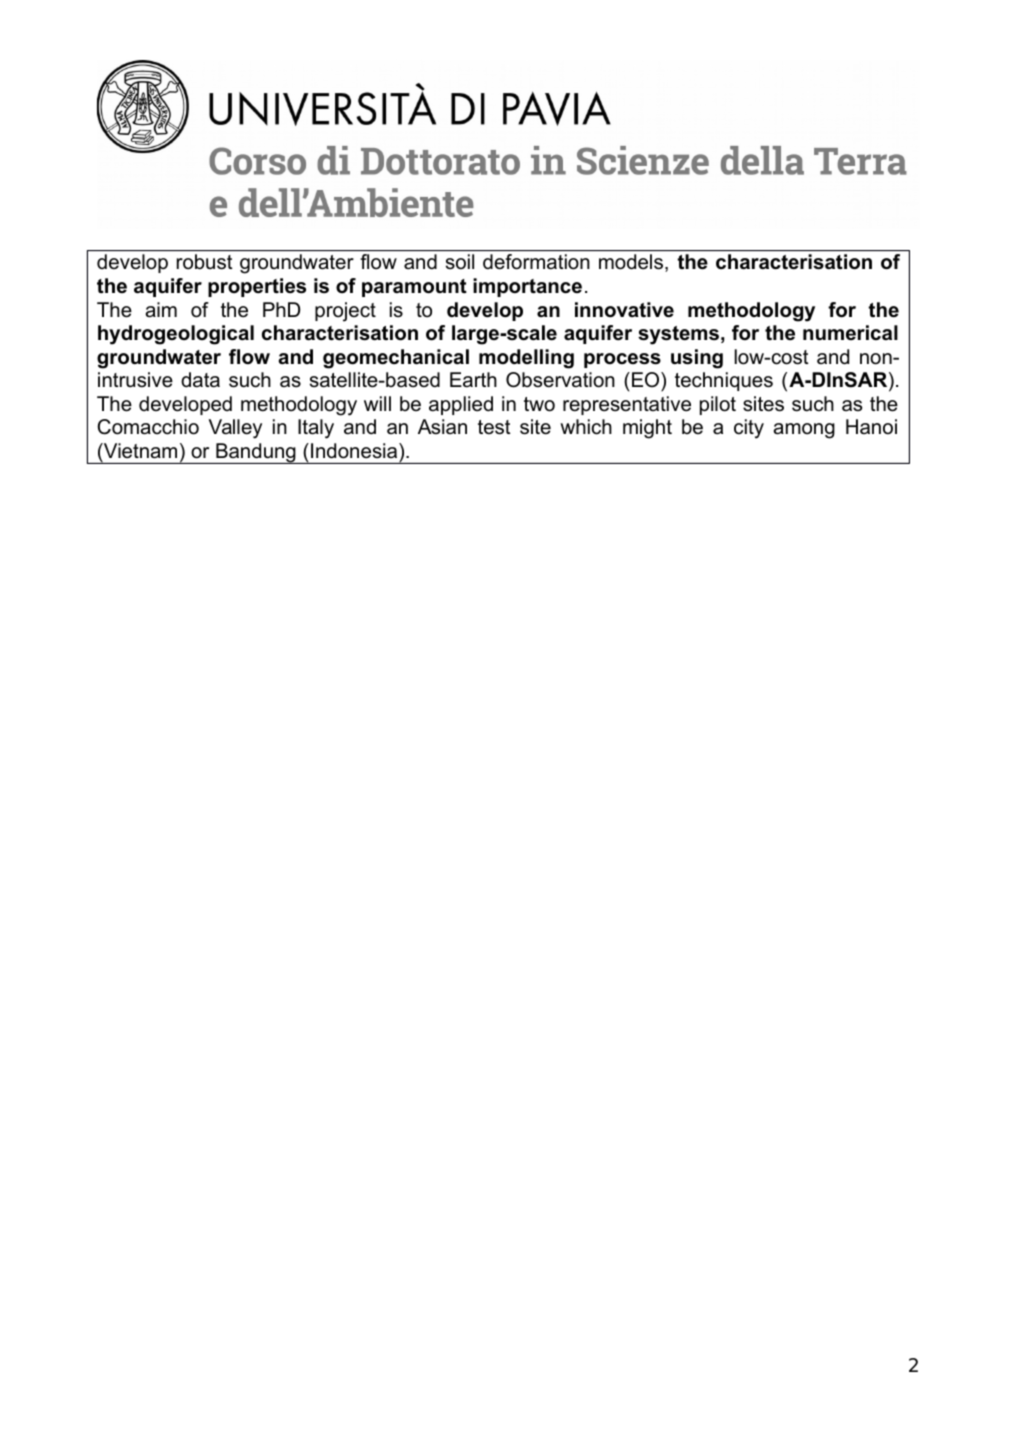 The image size is (1016, 1437). Describe the element at coordinates (205, 262) in the image. I see `robust` at that location.
